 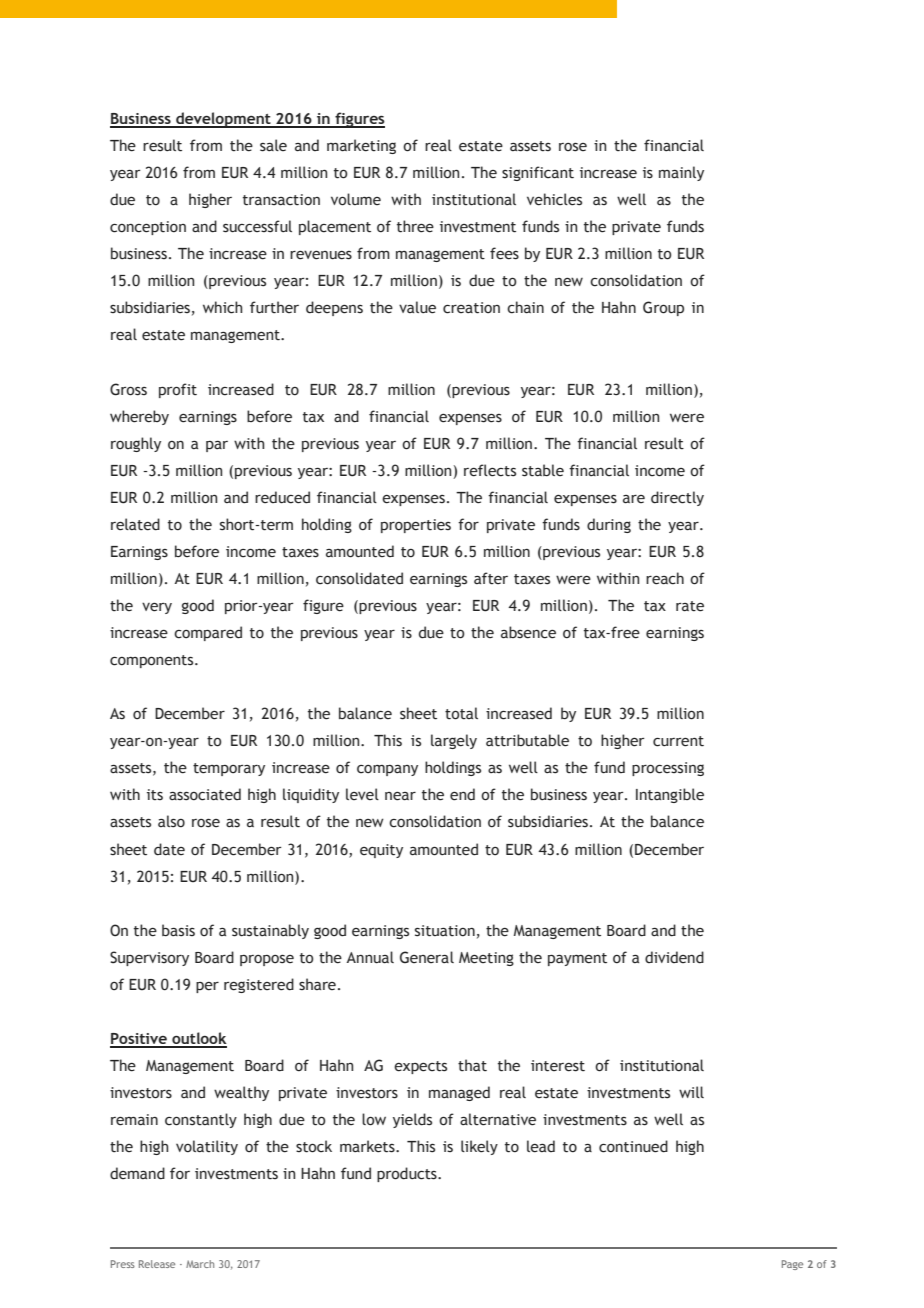 What do you see at coordinates (200, 1264) in the document?
I see `March` at bounding box center [200, 1264].
